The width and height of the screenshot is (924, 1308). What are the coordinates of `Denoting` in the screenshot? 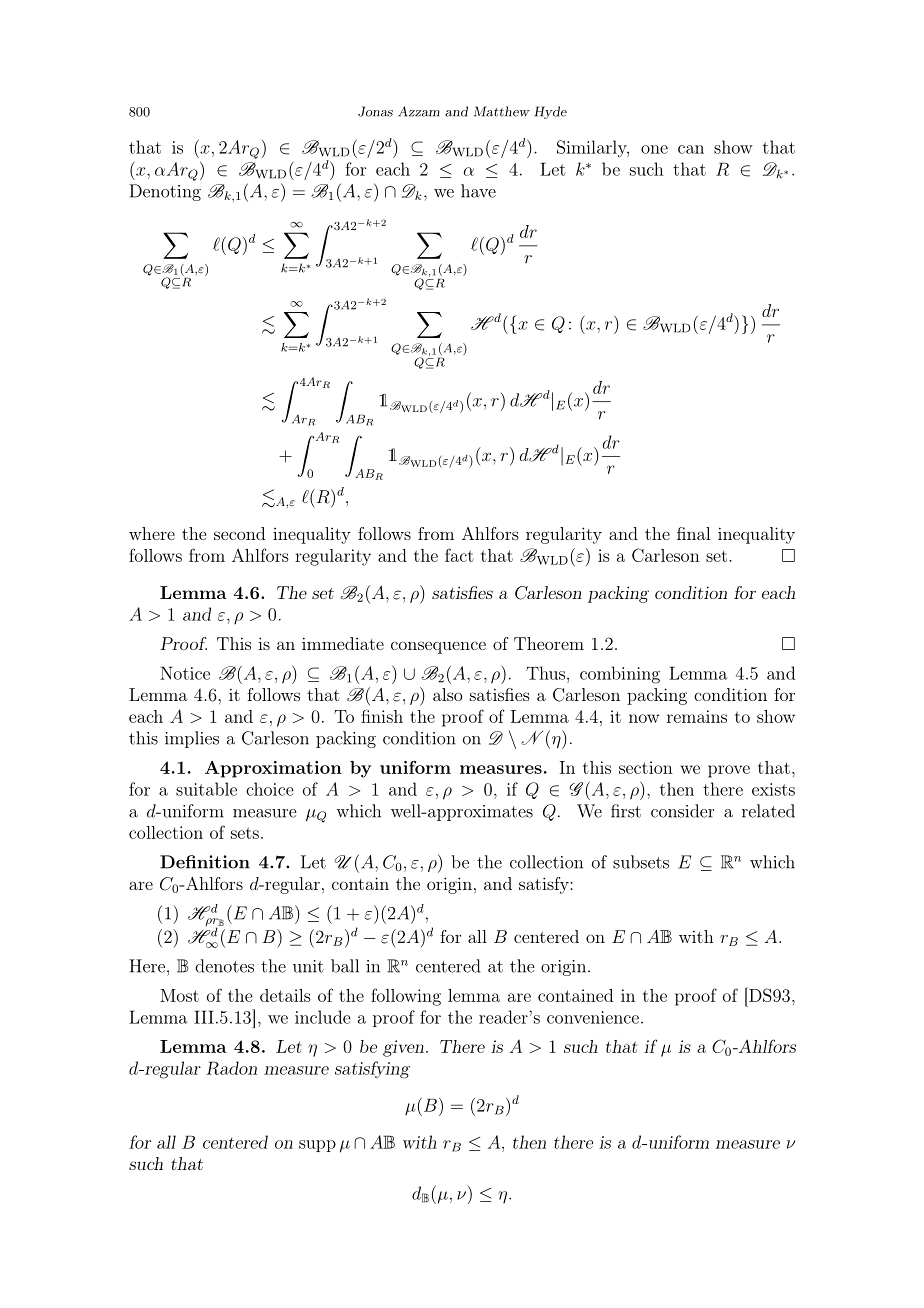 It's located at (165, 192).
